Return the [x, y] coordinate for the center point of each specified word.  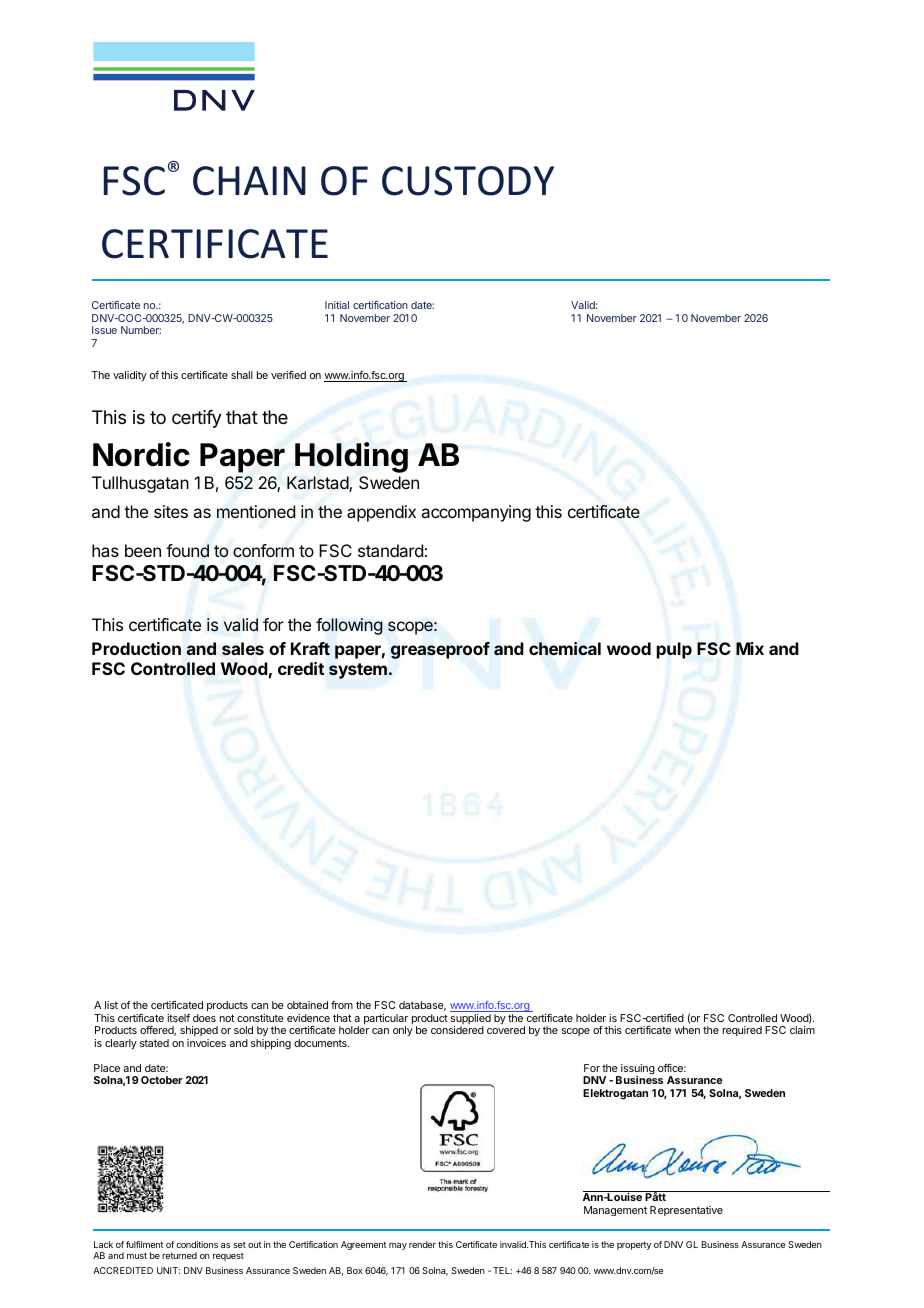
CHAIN [249, 181]
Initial [337, 305]
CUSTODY [468, 181]
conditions [197, 1244]
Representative [686, 1211]
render [422, 1244]
